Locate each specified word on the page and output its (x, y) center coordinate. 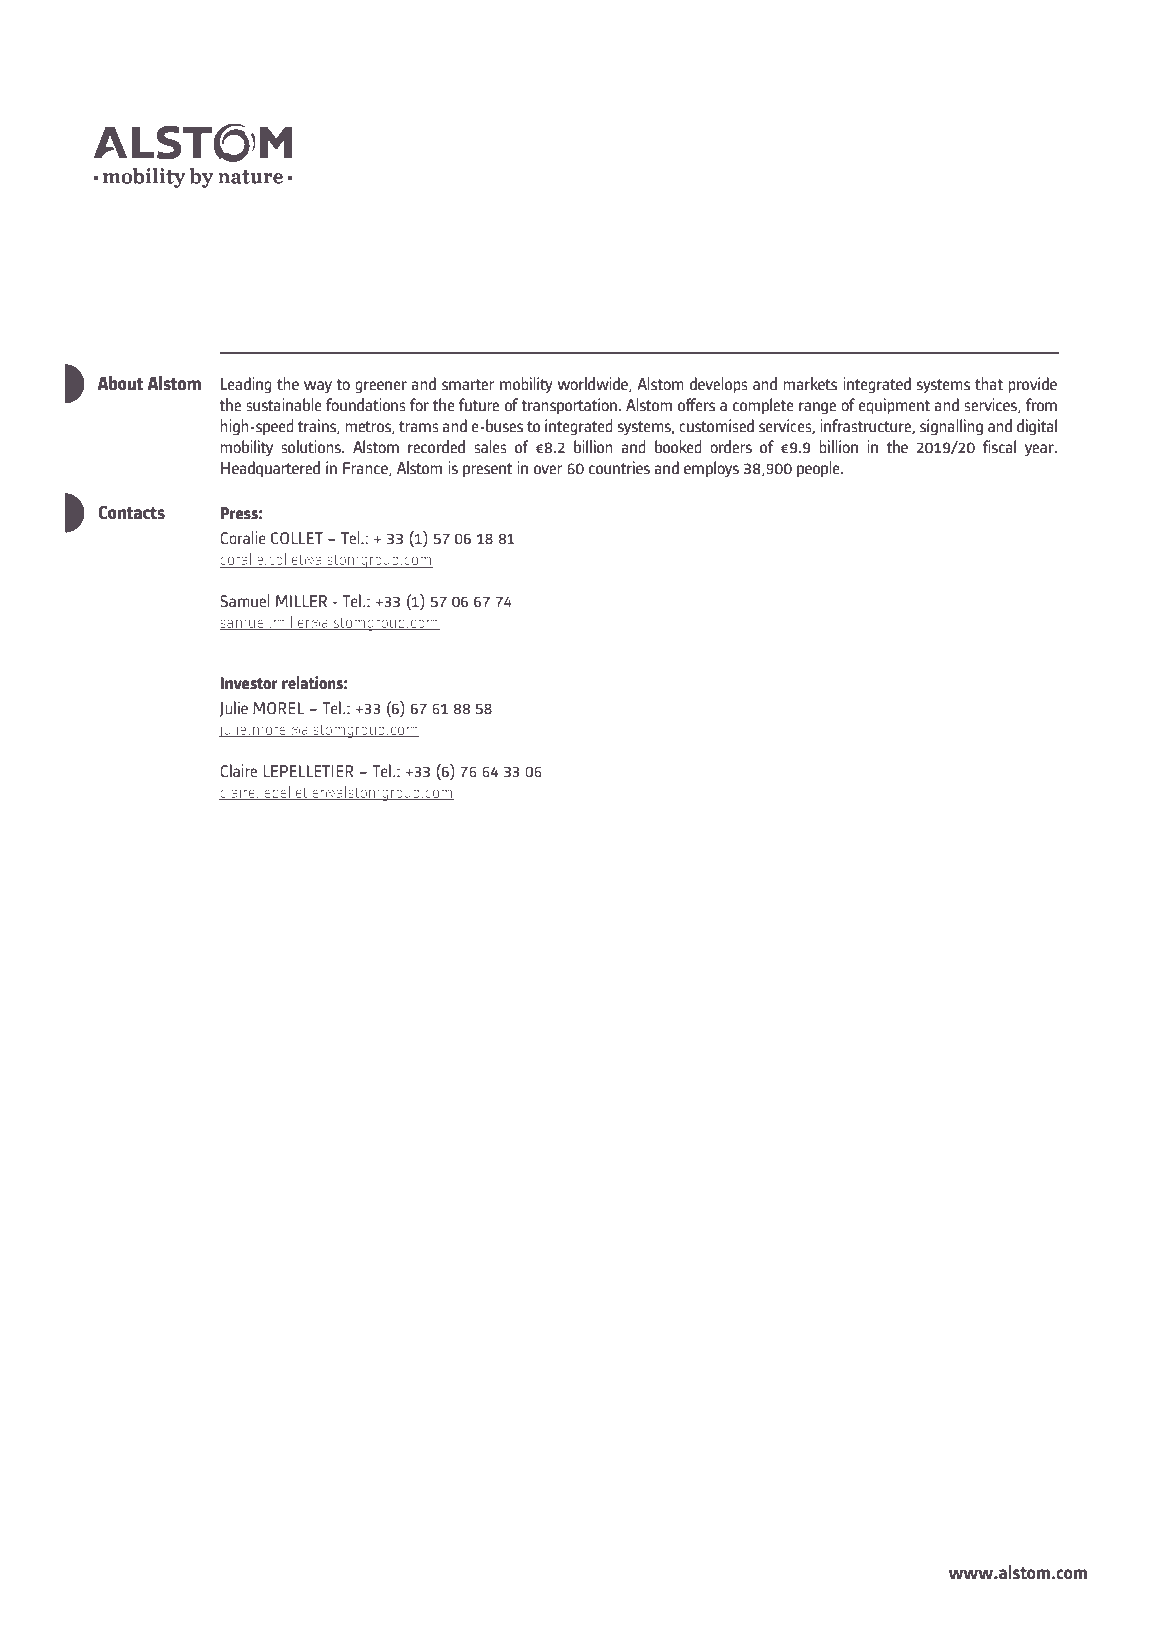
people (819, 469)
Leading (246, 385)
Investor (249, 683)
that (989, 384)
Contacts (132, 512)
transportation (569, 406)
